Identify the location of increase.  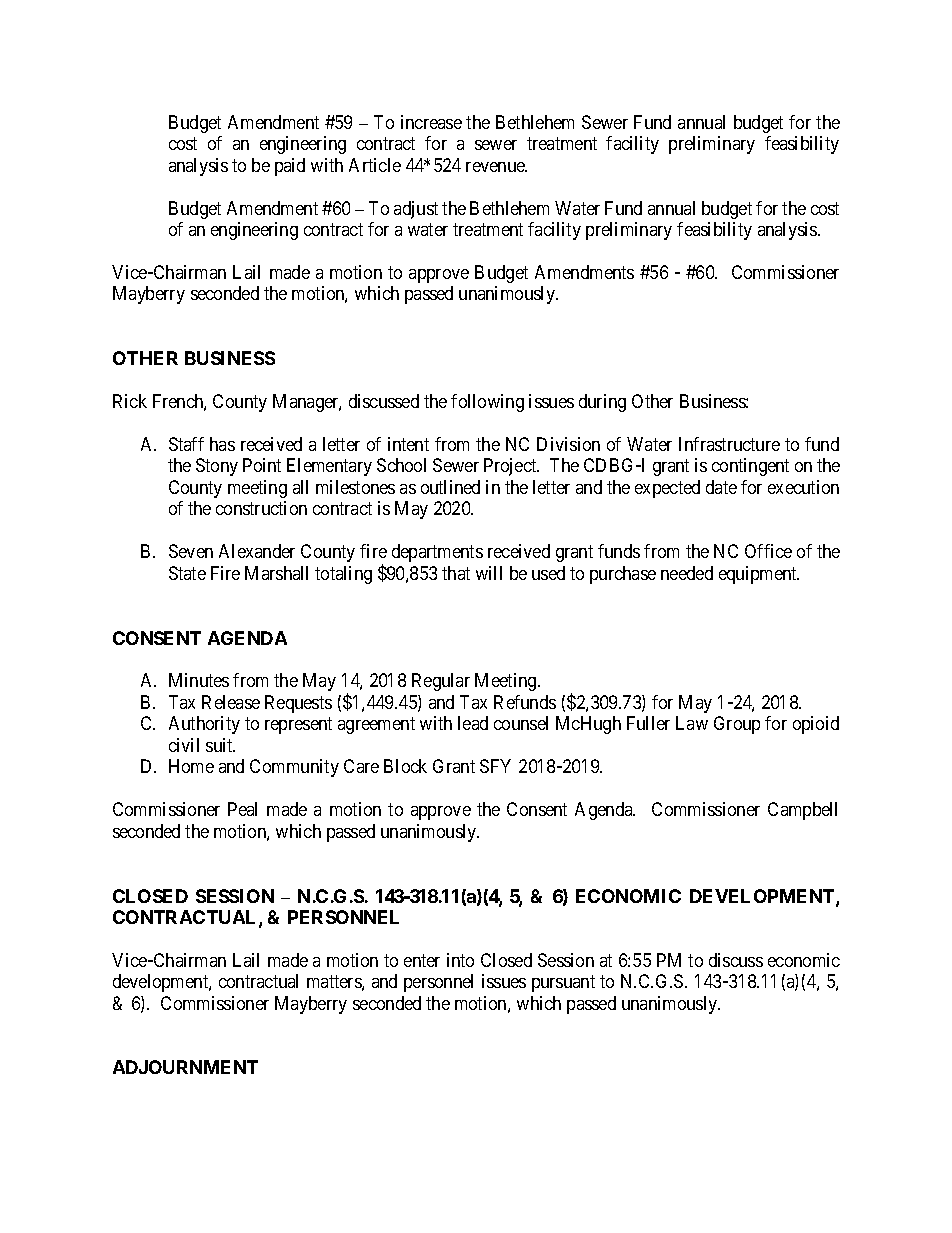
(431, 122).
